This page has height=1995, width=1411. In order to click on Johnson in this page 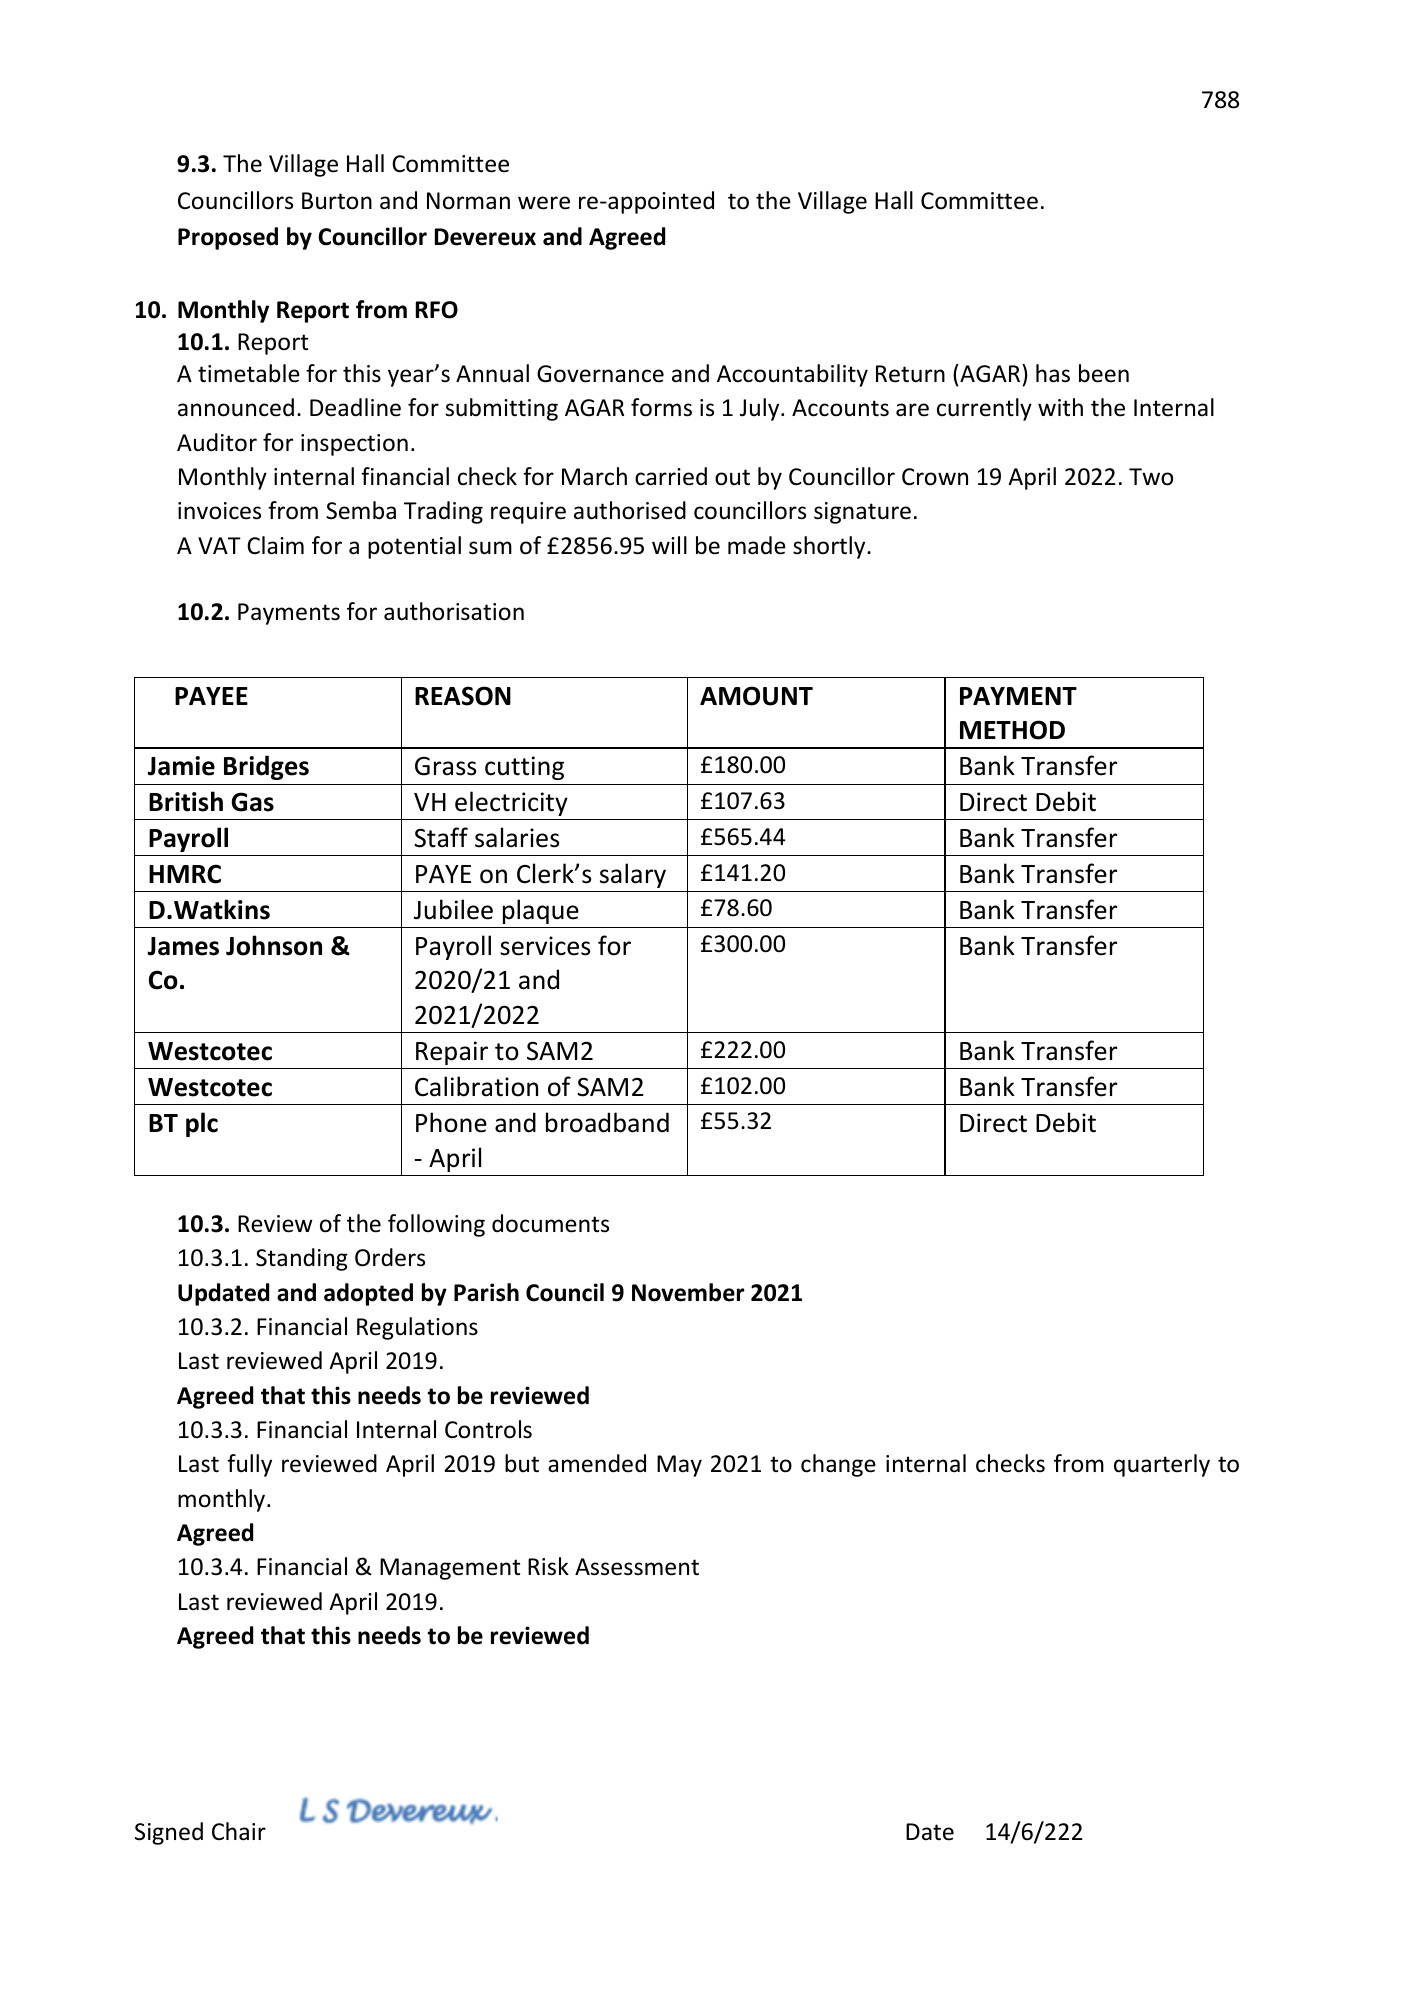, I will do `click(274, 945)`.
